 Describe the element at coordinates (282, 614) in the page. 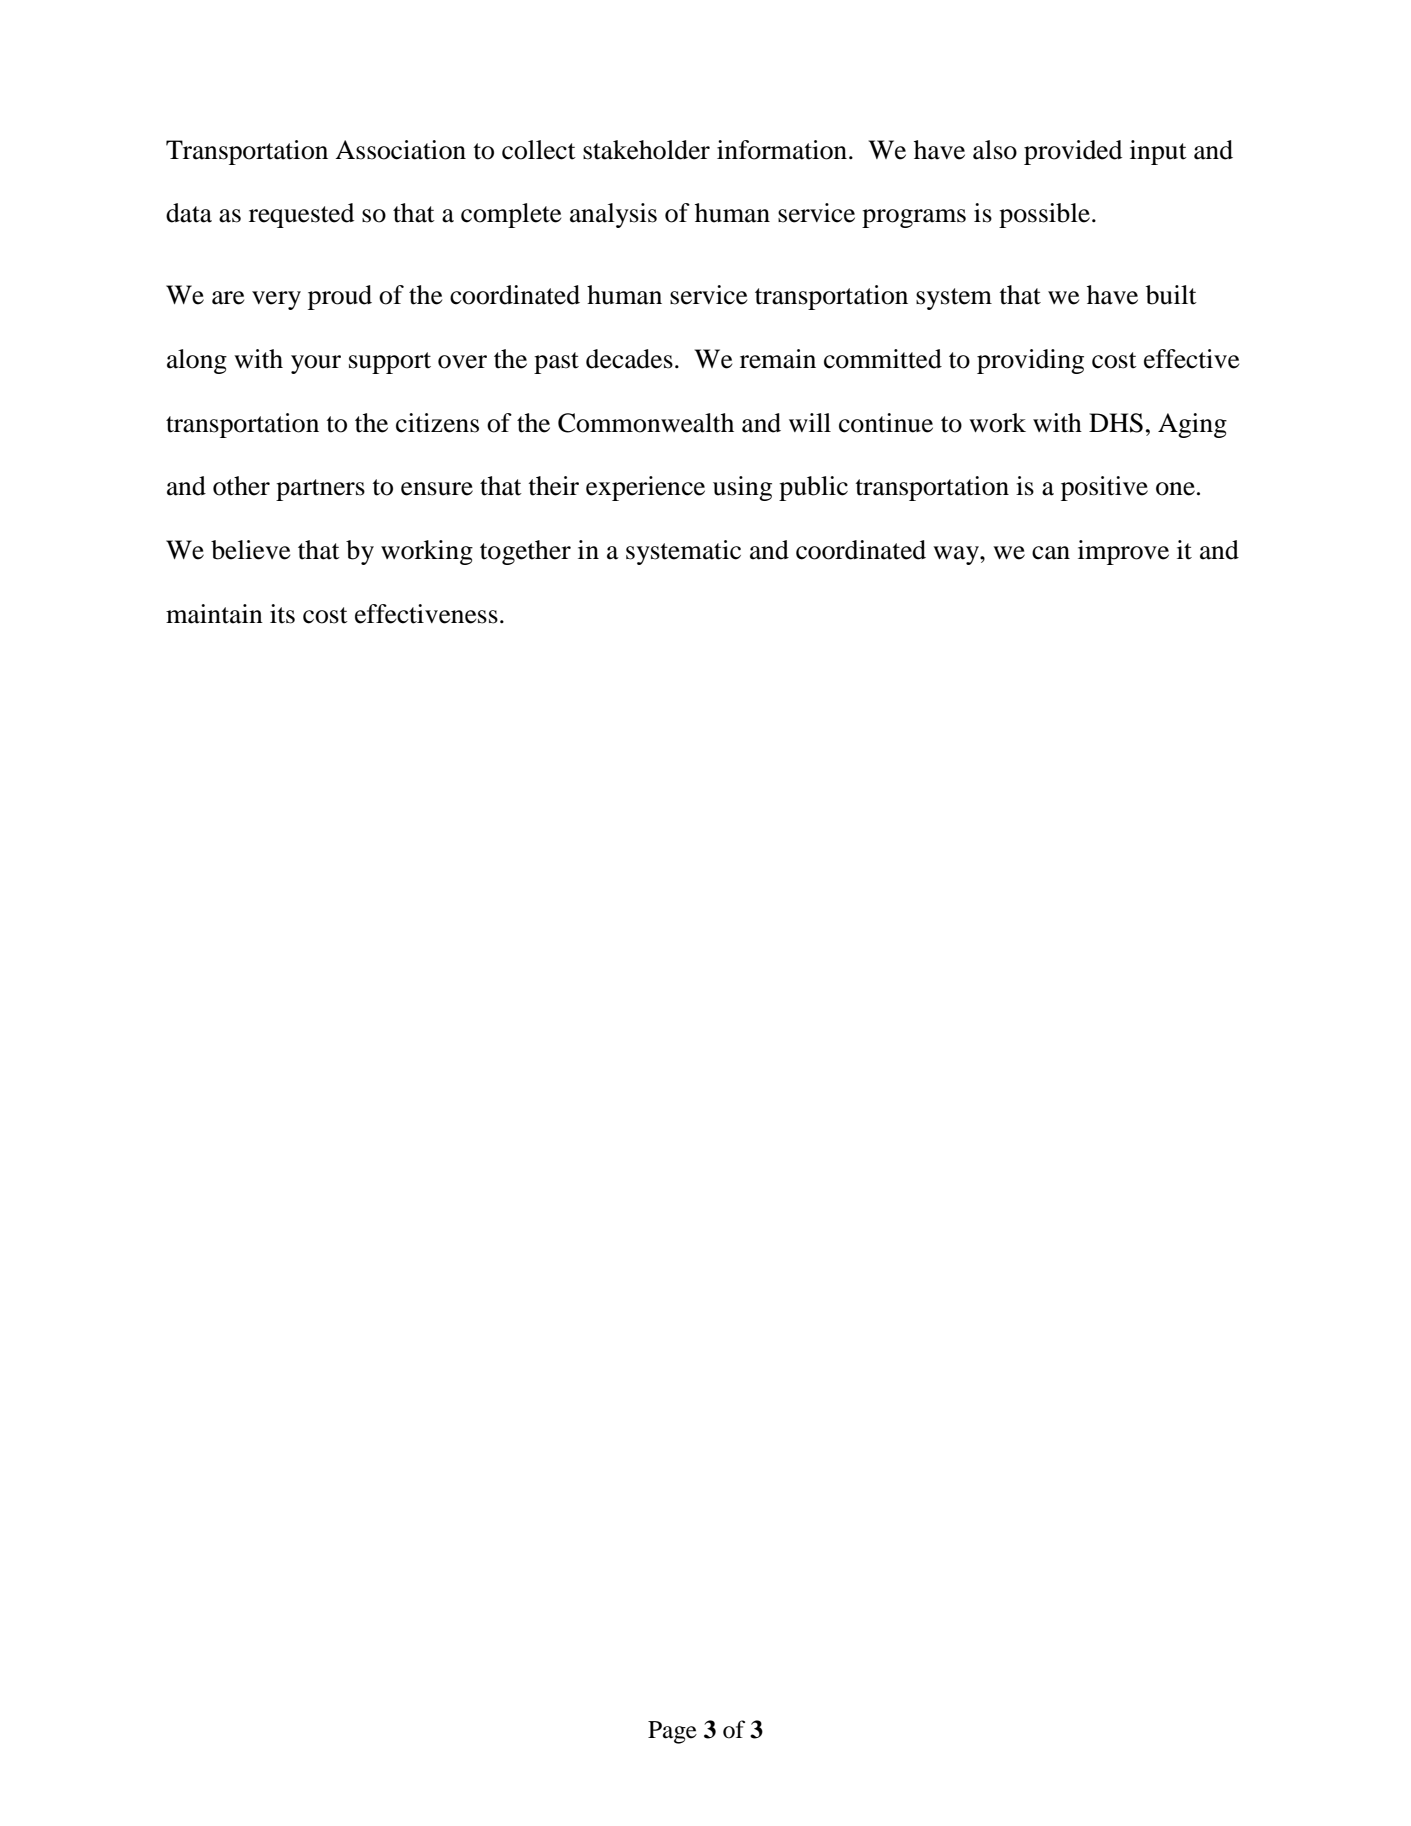

I see `its` at that location.
